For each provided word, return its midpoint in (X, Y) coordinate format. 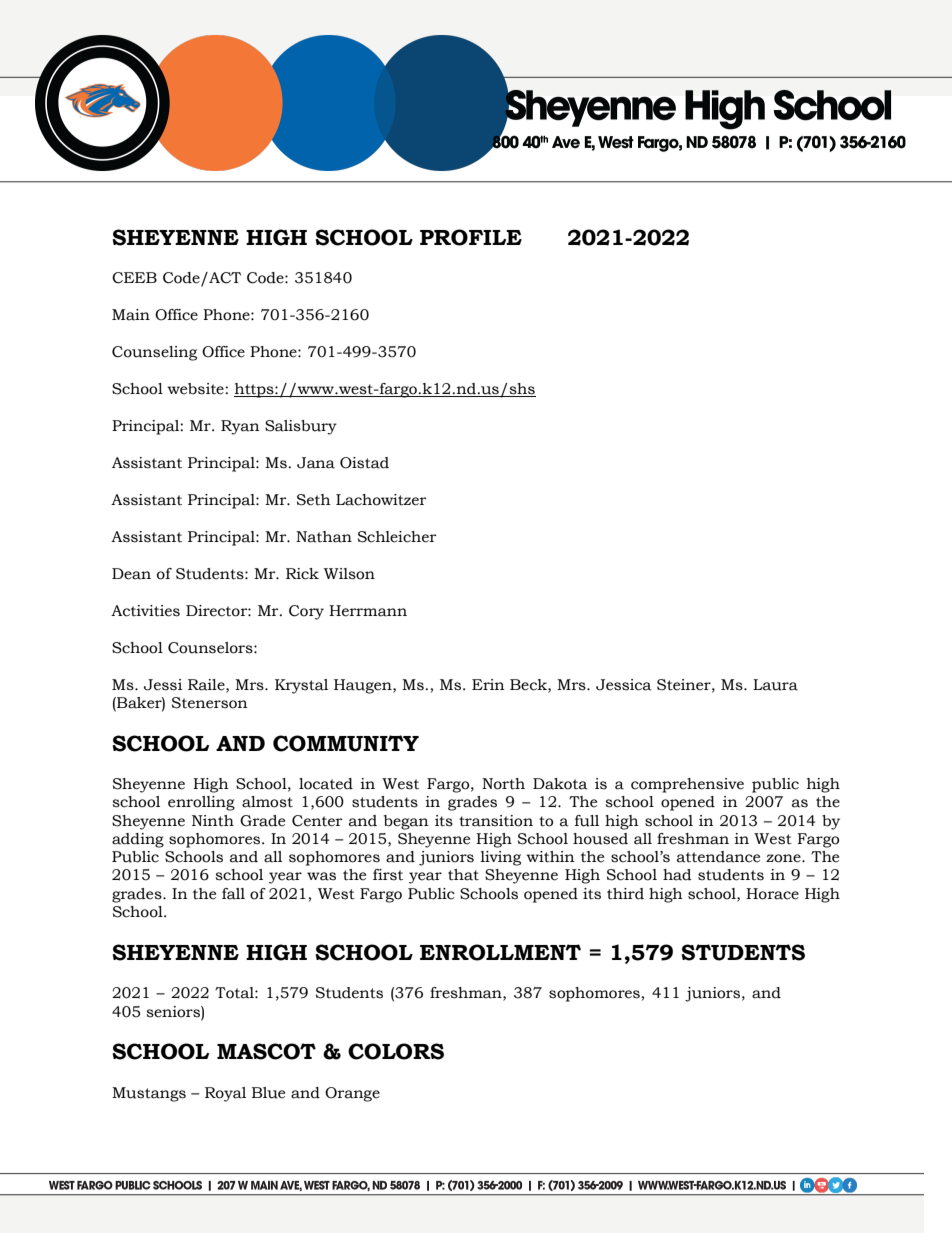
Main (131, 315)
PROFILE (471, 237)
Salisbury (301, 427)
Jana (316, 463)
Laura (775, 685)
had (677, 875)
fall (233, 894)
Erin (488, 684)
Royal (225, 1094)
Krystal (301, 686)
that (463, 875)
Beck (529, 685)
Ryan (240, 427)
